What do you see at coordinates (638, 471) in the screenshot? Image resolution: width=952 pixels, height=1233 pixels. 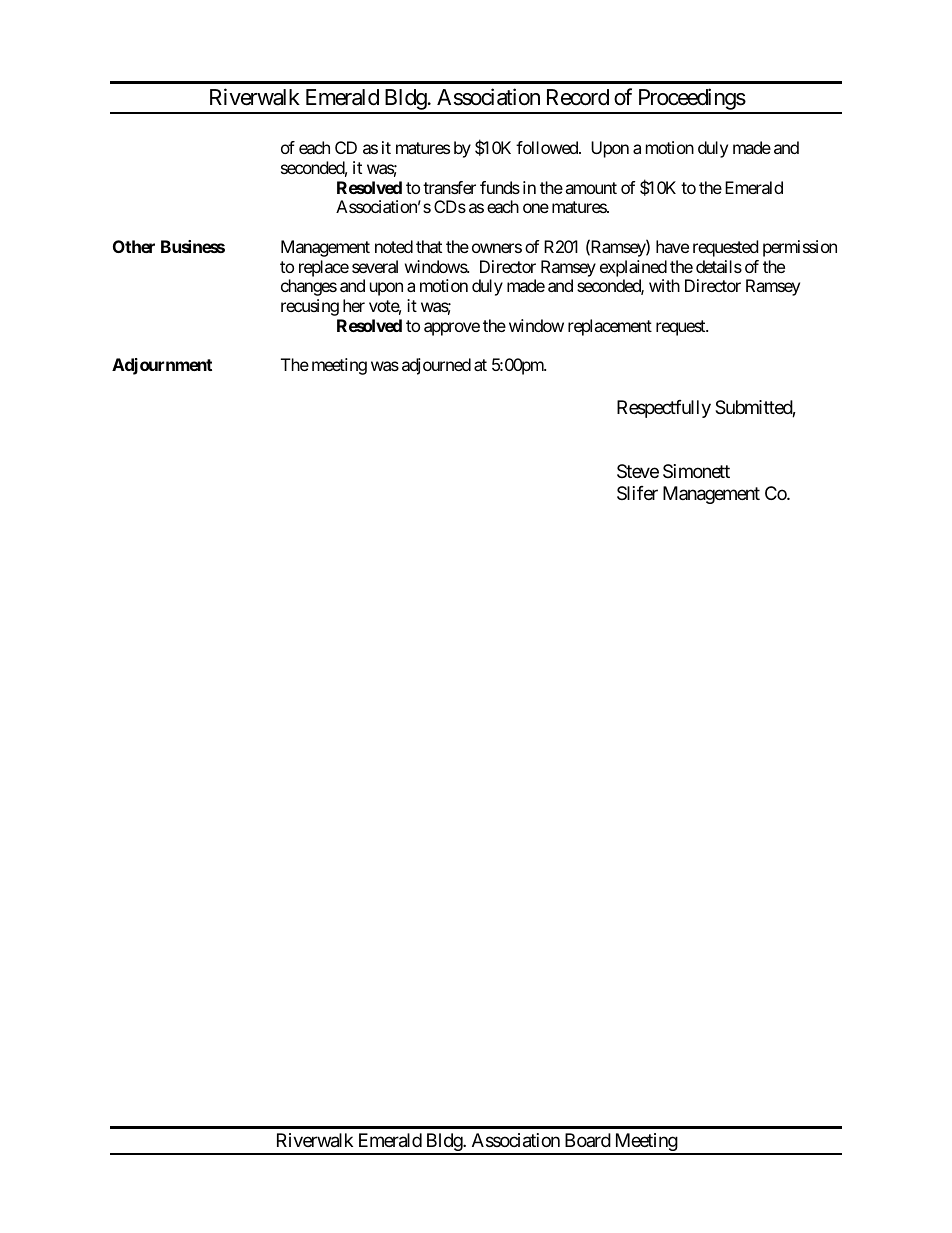 I see `Steve` at bounding box center [638, 471].
